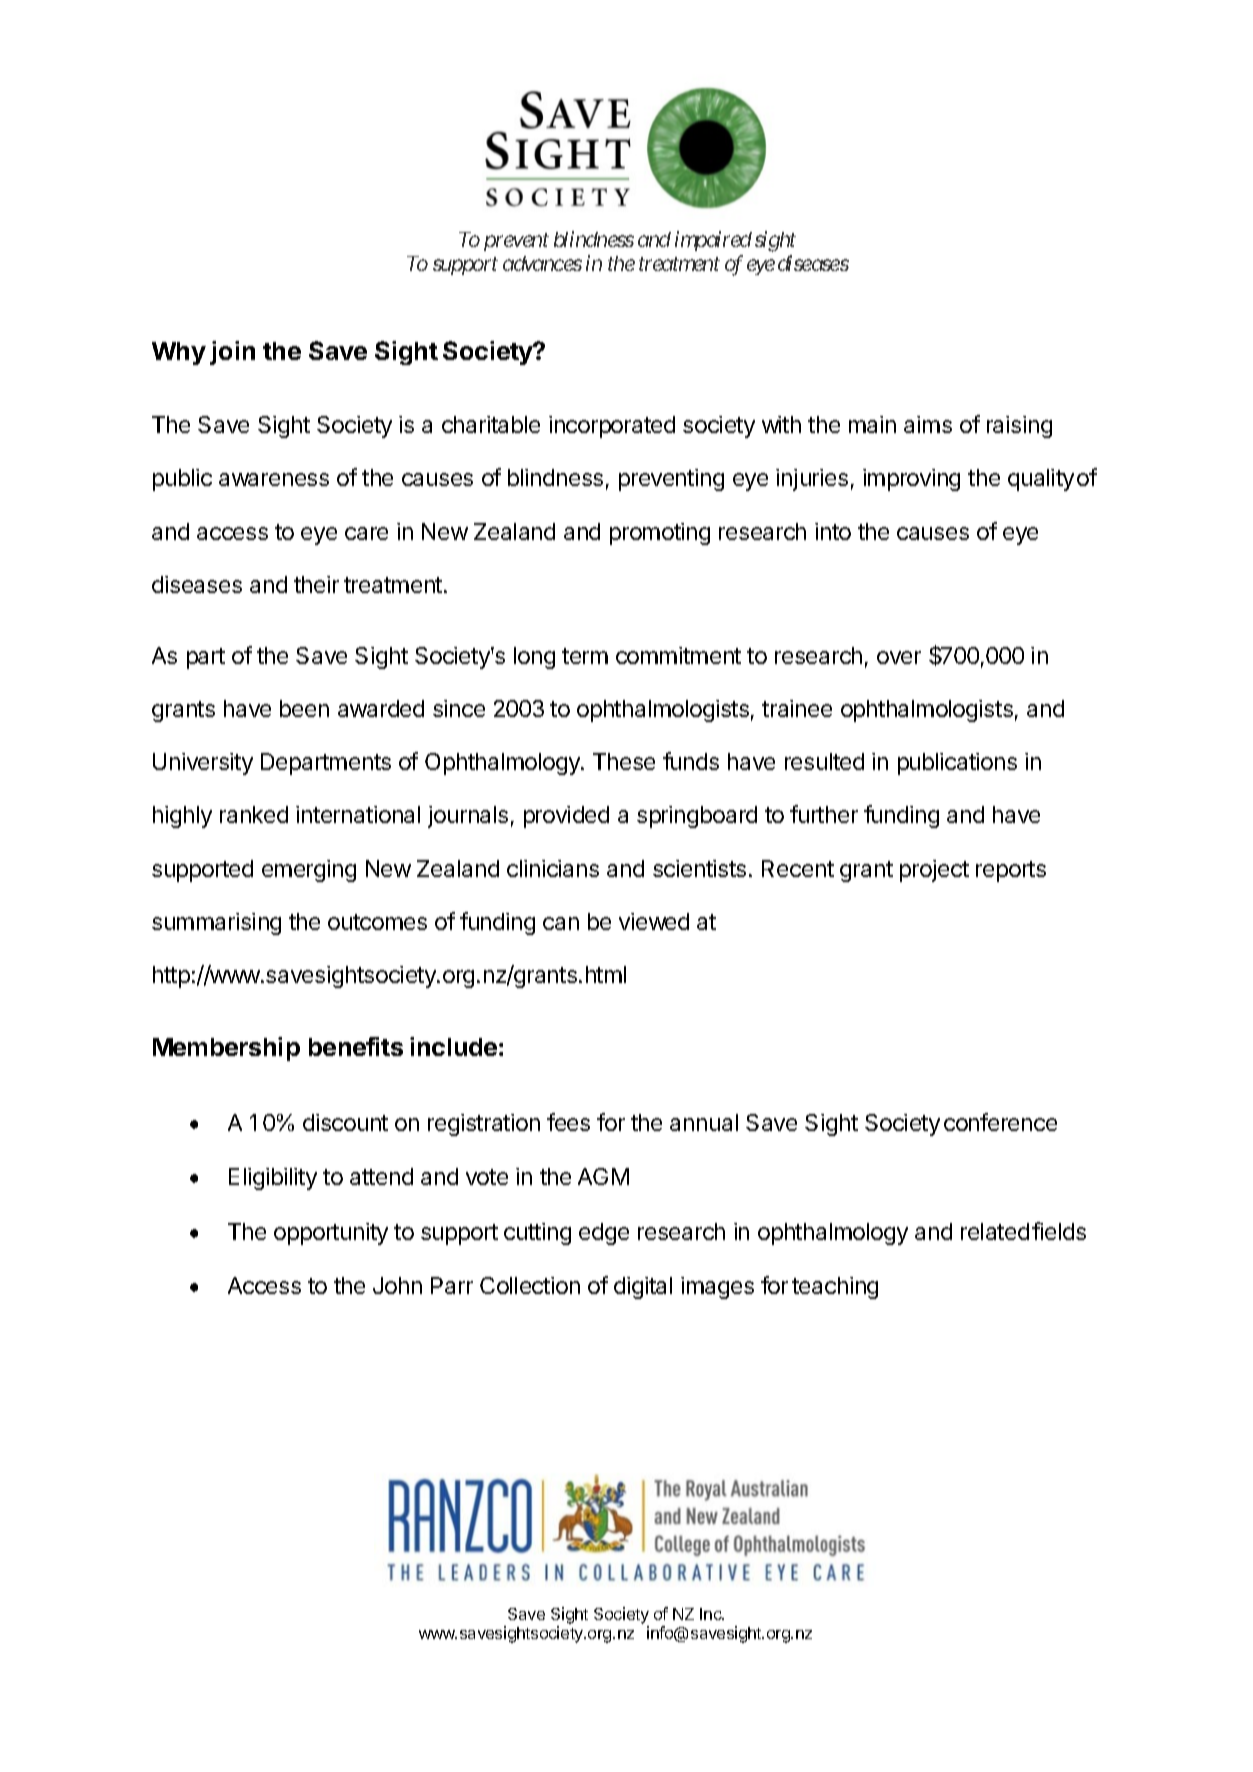  What do you see at coordinates (561, 923) in the image?
I see `can` at bounding box center [561, 923].
